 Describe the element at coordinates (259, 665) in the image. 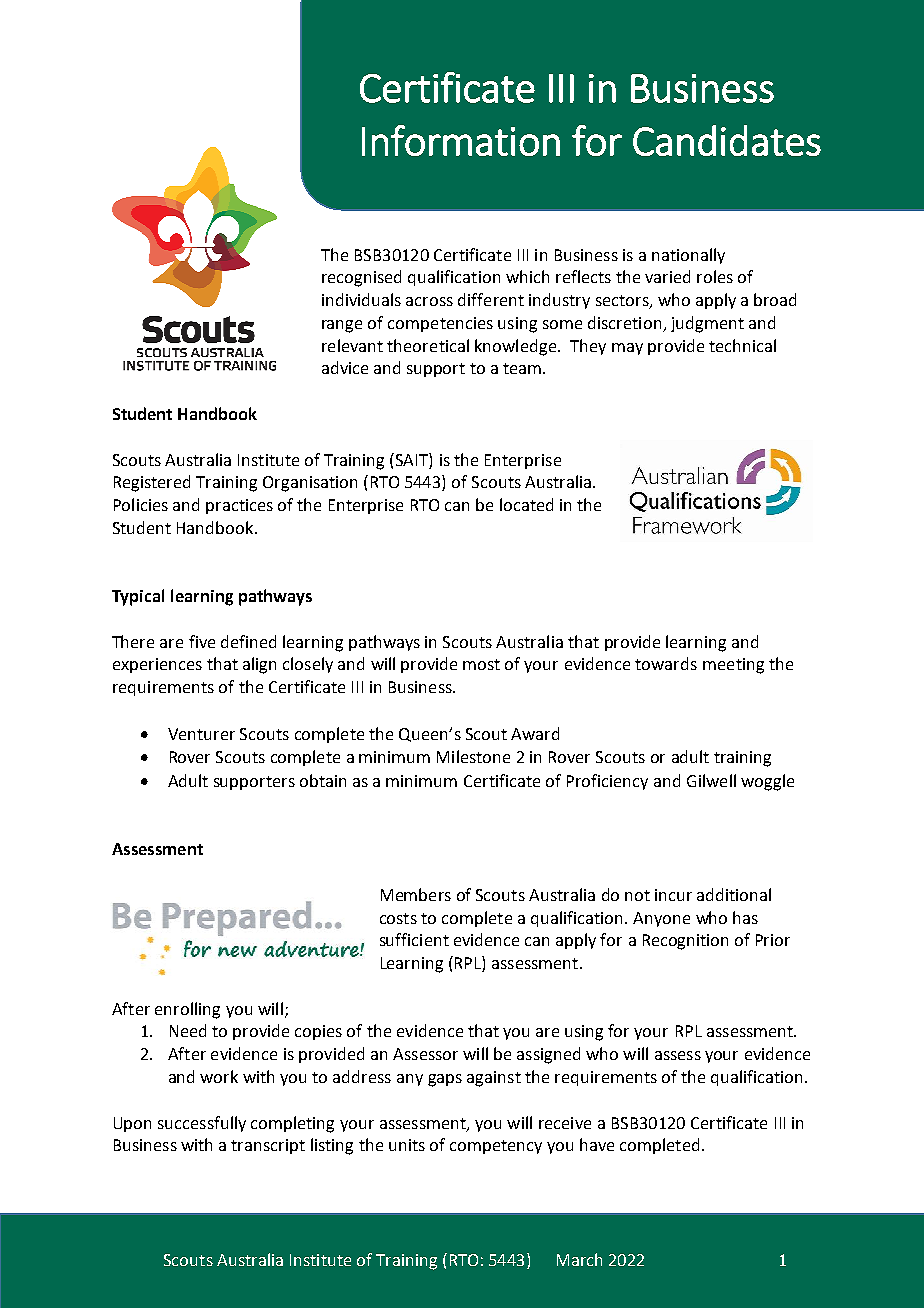

I see `align` at that location.
